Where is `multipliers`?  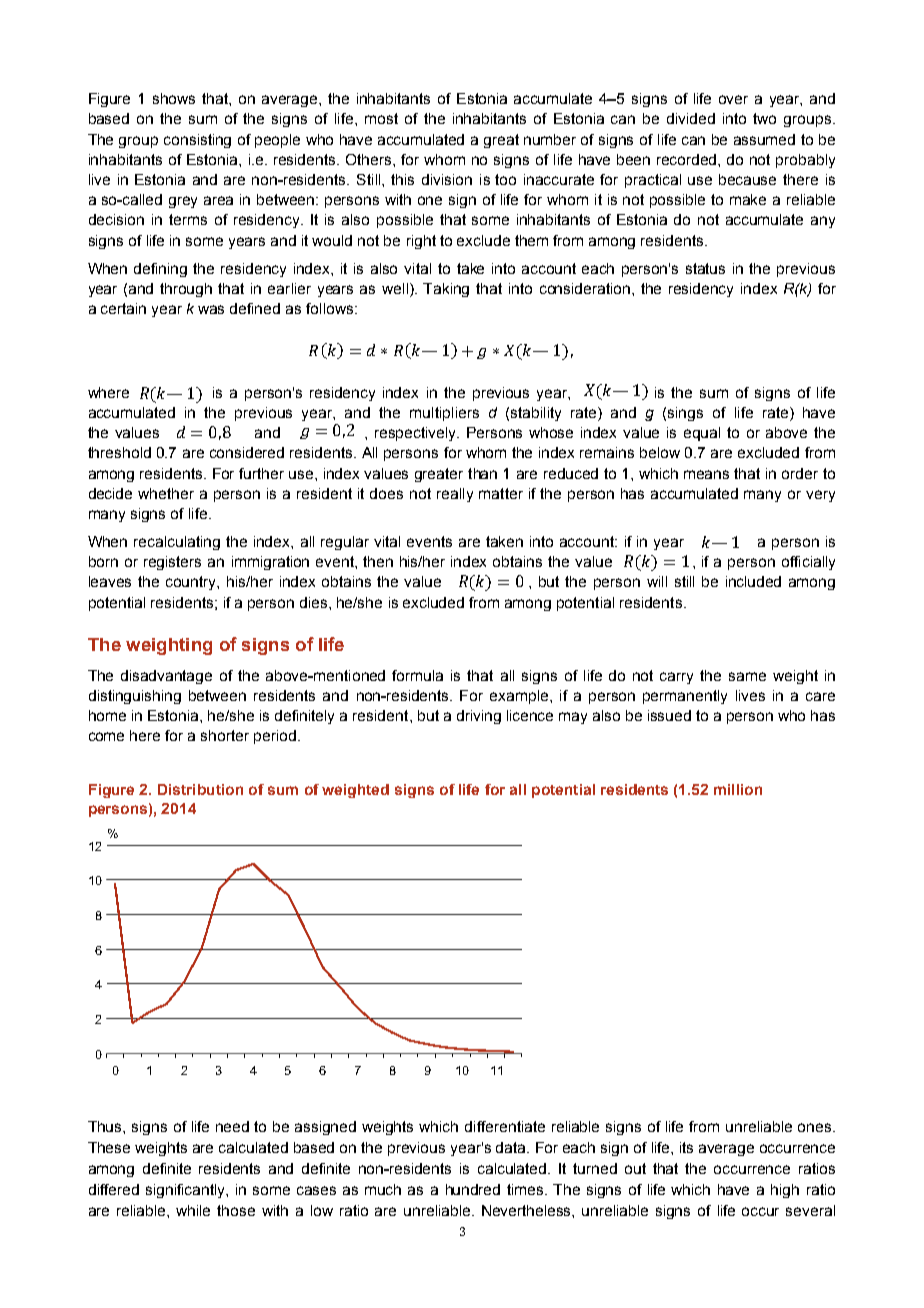 multipliers is located at coordinates (444, 414).
